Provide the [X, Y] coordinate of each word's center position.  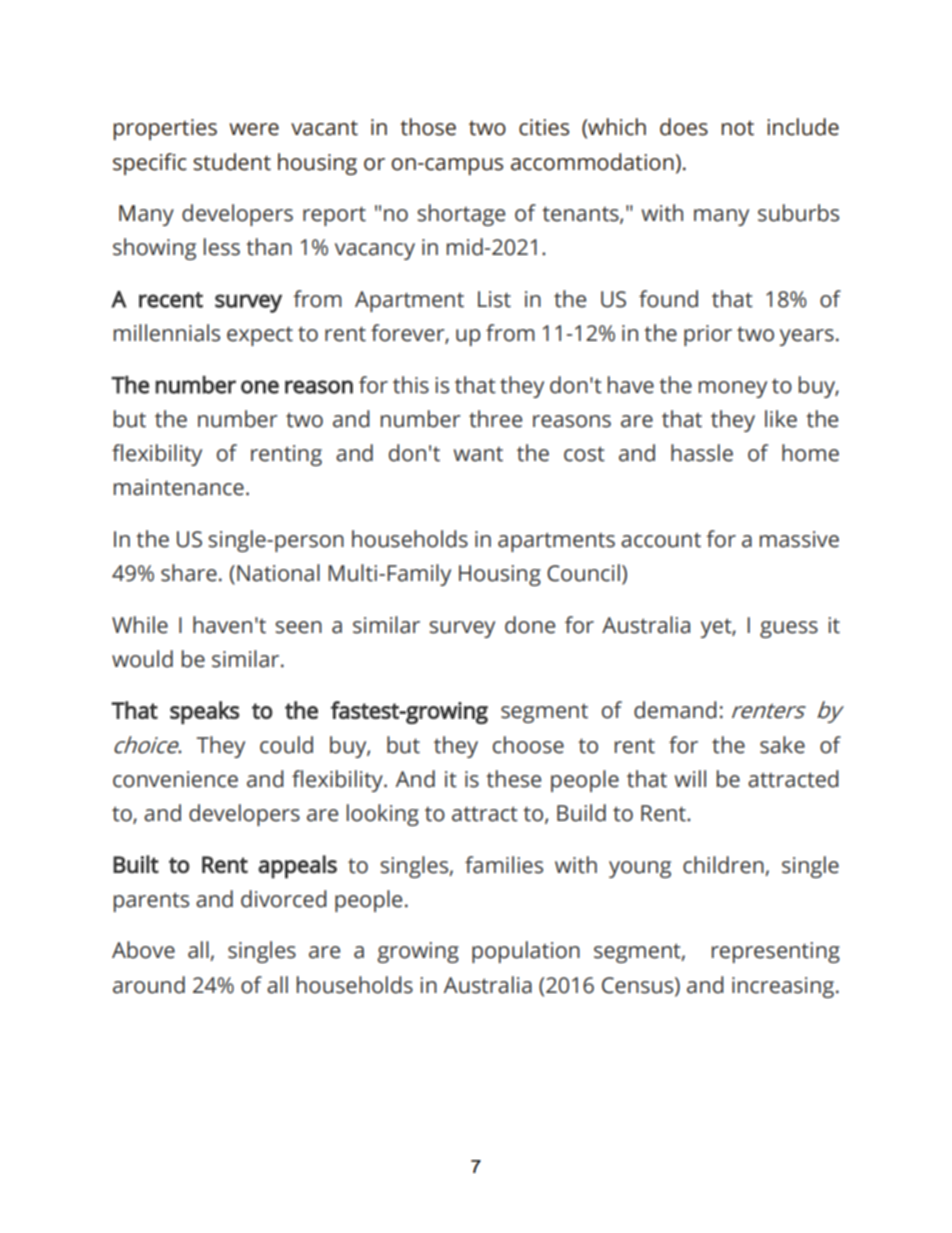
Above [143, 950]
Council [583, 573]
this [411, 385]
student [232, 162]
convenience [175, 779]
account [661, 540]
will [690, 778]
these [513, 779]
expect [260, 336]
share [189, 573]
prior [708, 335]
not [737, 128]
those [428, 127]
